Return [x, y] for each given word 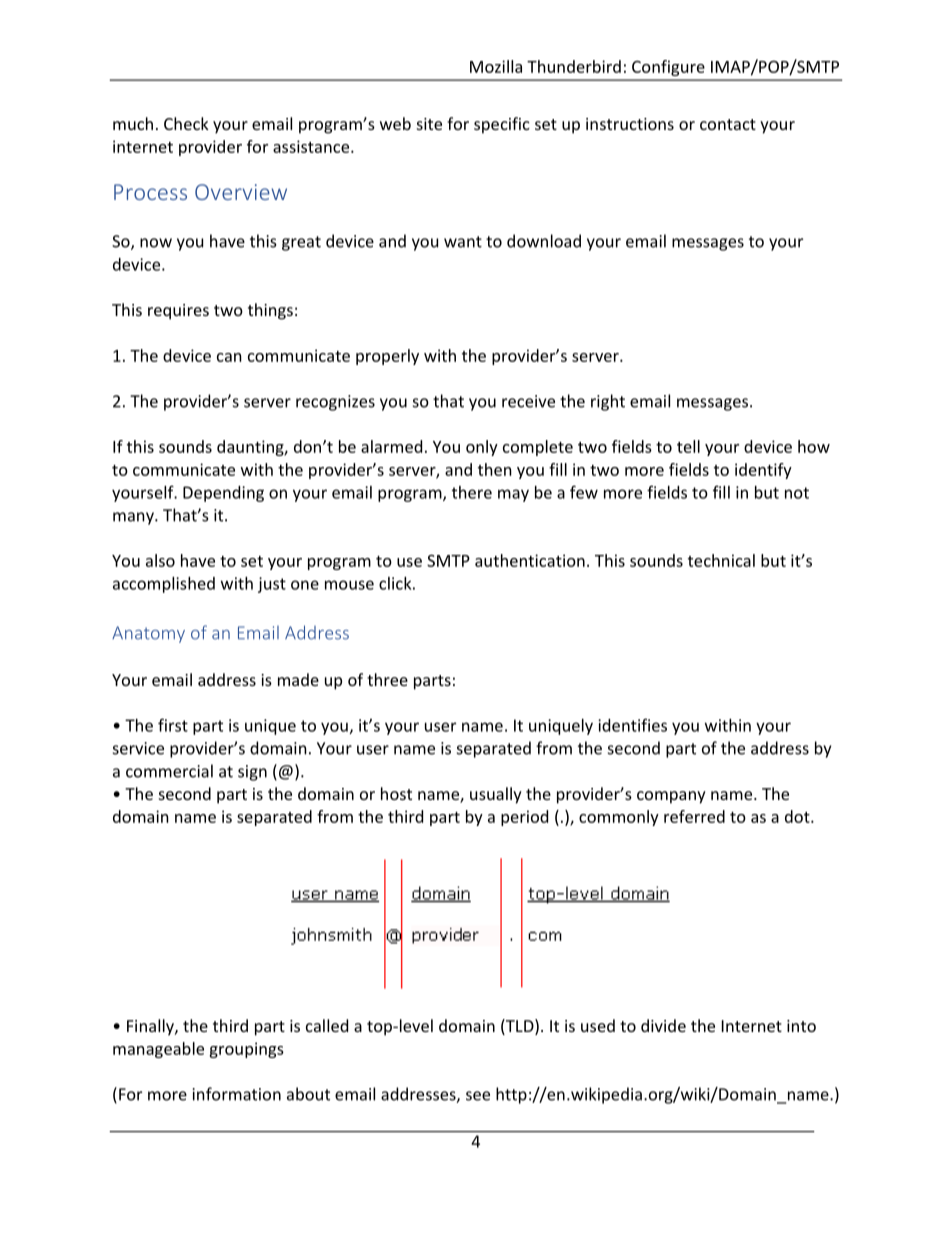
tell [688, 446]
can [229, 357]
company [671, 797]
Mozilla [496, 66]
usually [496, 795]
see [478, 1096]
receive [528, 401]
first [173, 725]
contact [728, 124]
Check [186, 123]
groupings [246, 1050]
